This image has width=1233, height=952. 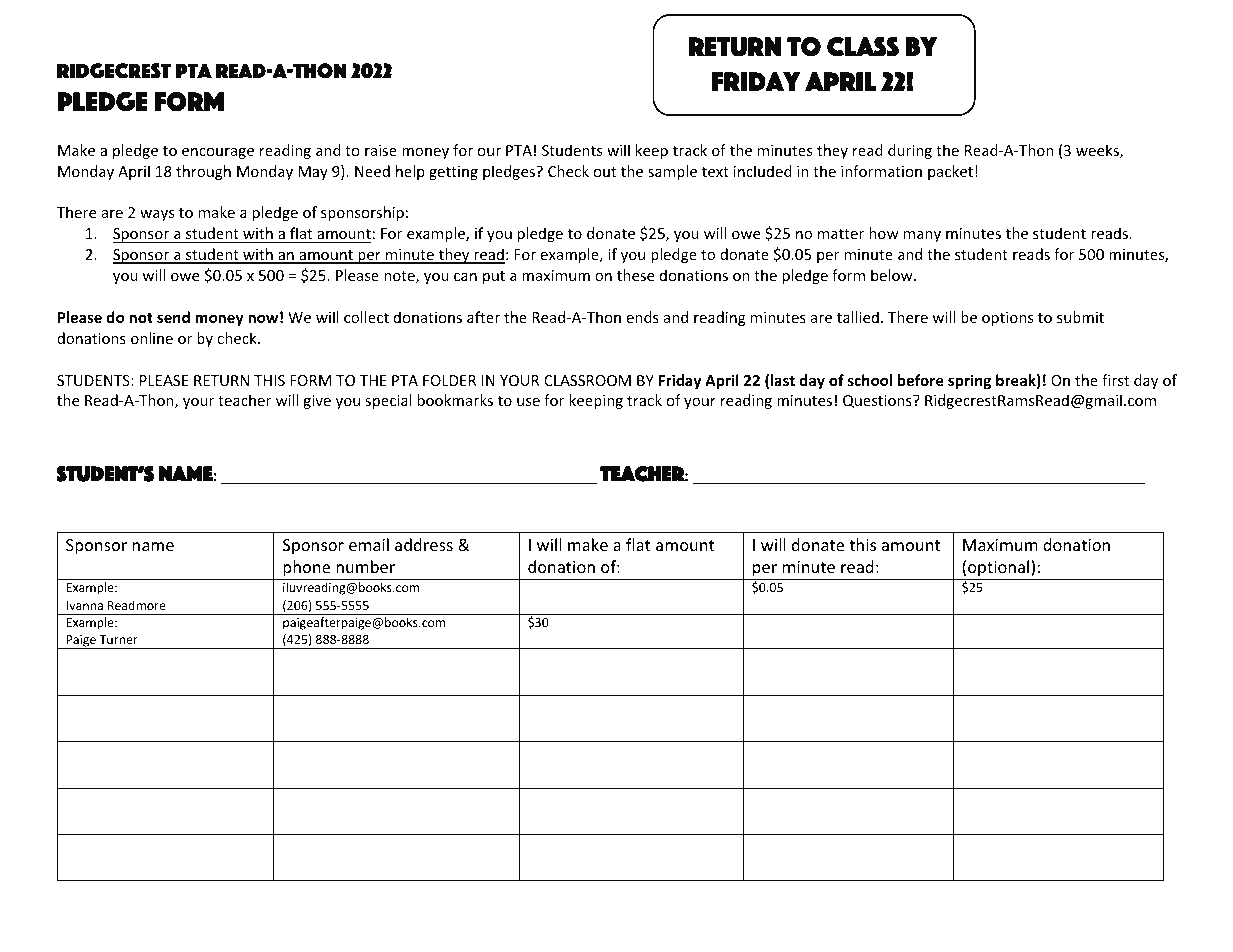 What do you see at coordinates (605, 172) in the image?
I see `out` at bounding box center [605, 172].
